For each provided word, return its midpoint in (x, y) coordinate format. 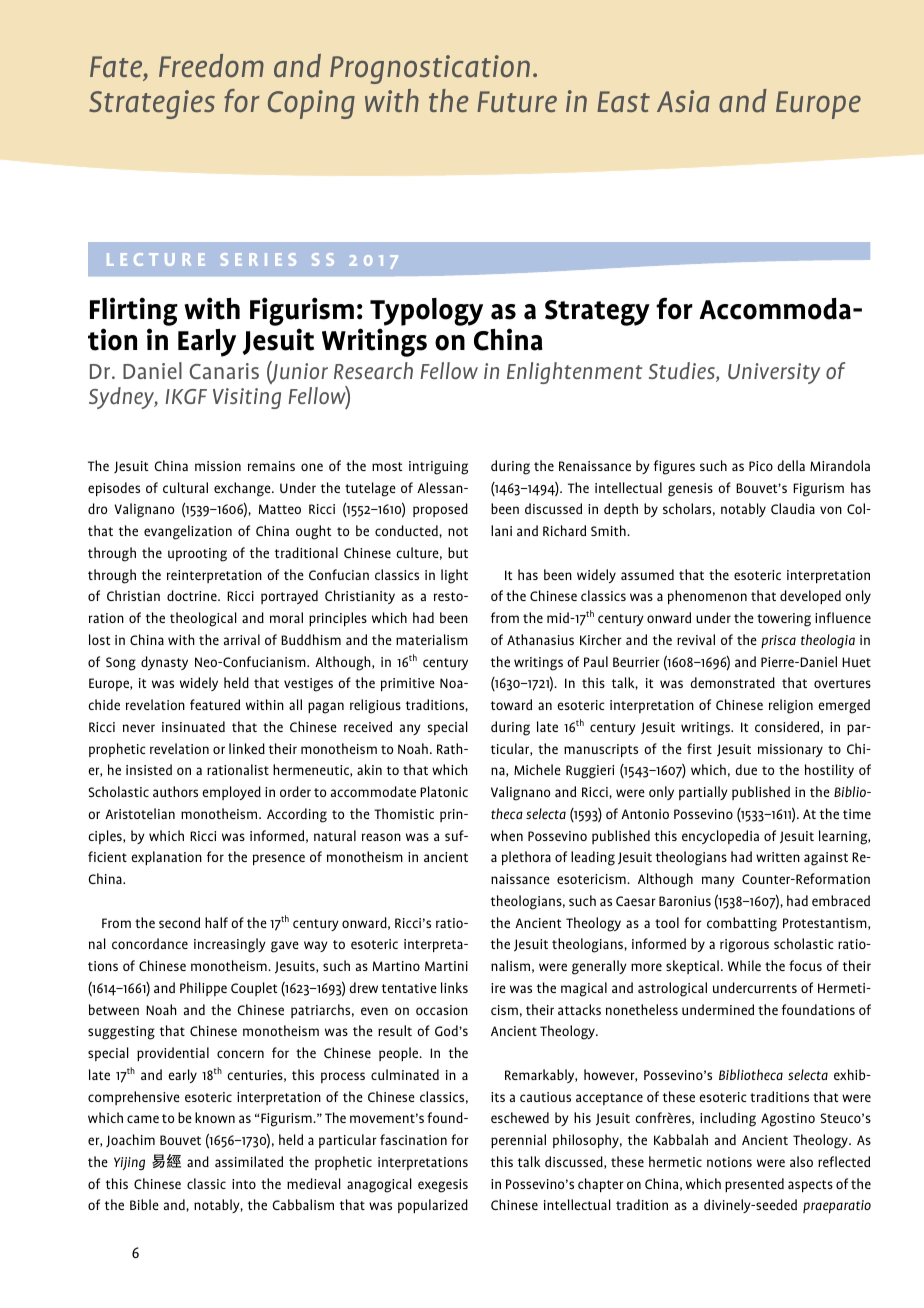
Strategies (152, 104)
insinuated (193, 726)
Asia (683, 101)
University (774, 373)
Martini (446, 966)
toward (511, 704)
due (746, 769)
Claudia (793, 508)
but (458, 552)
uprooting (197, 555)
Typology (426, 312)
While (744, 965)
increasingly (230, 945)
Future (517, 102)
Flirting (134, 311)
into (244, 1184)
